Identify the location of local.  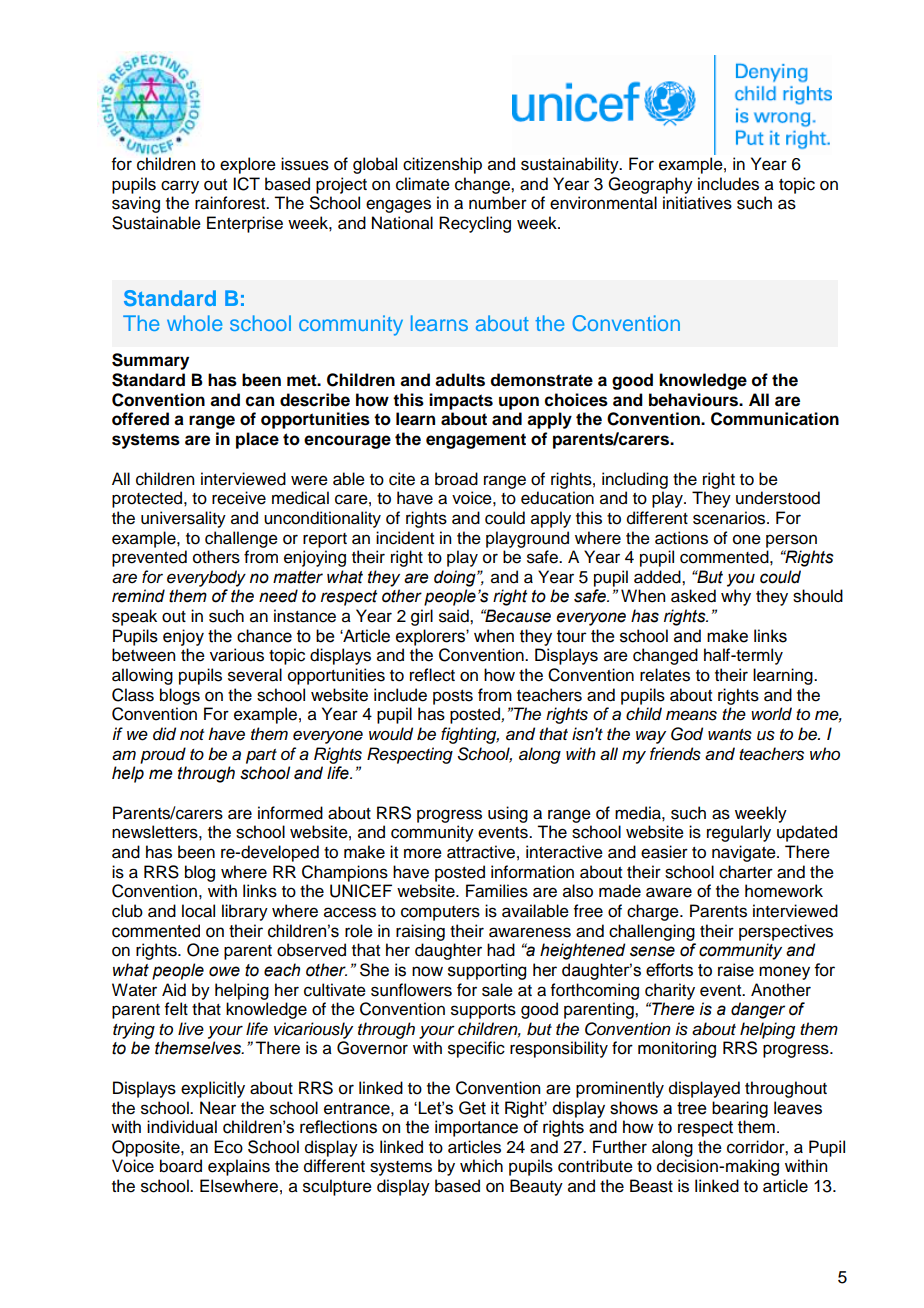
(198, 911).
